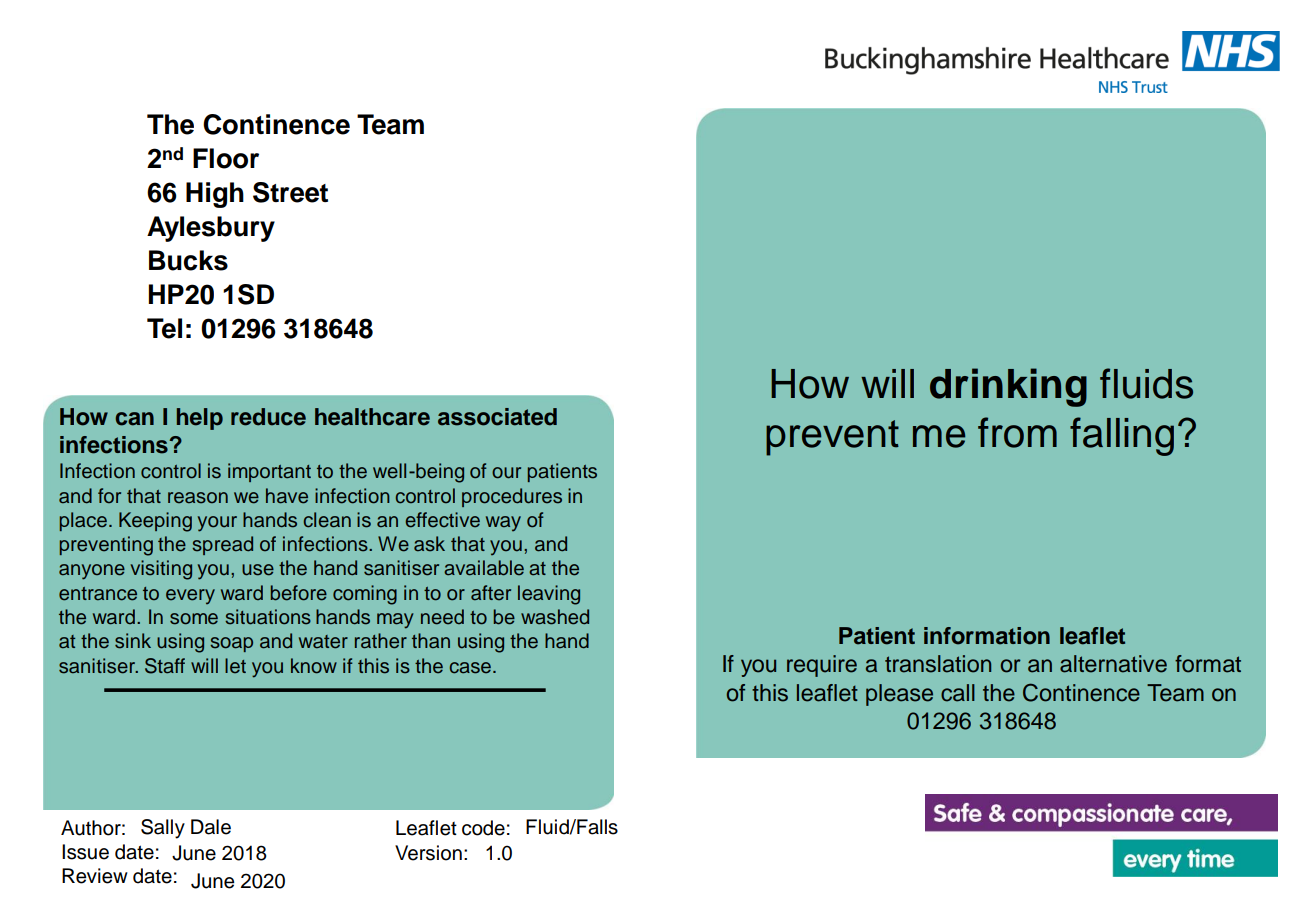 The width and height of the page is (1316, 911). What do you see at coordinates (1017, 432) in the page?
I see `from` at bounding box center [1017, 432].
